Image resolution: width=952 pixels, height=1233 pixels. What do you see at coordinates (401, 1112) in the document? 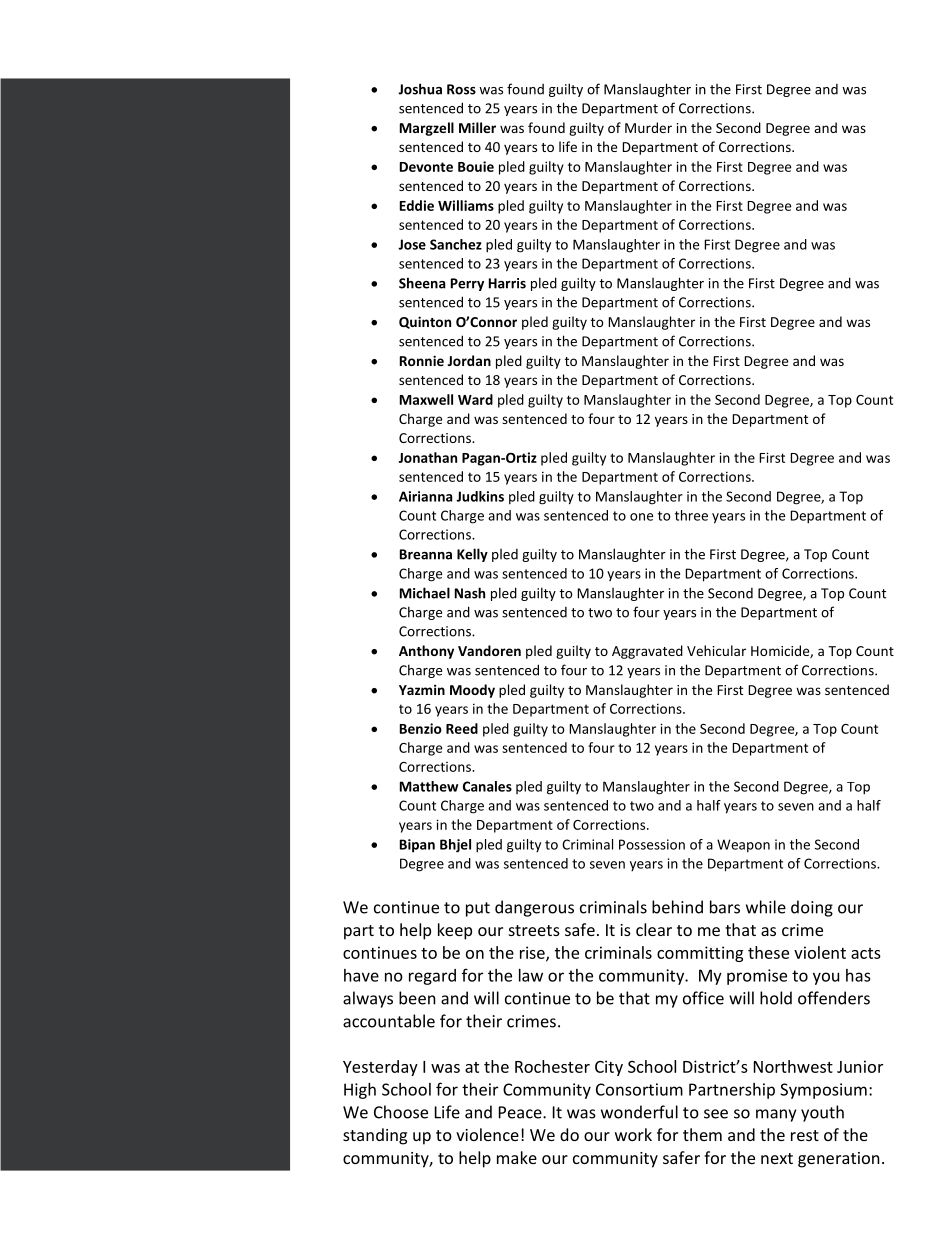
I see `Choose` at bounding box center [401, 1112].
